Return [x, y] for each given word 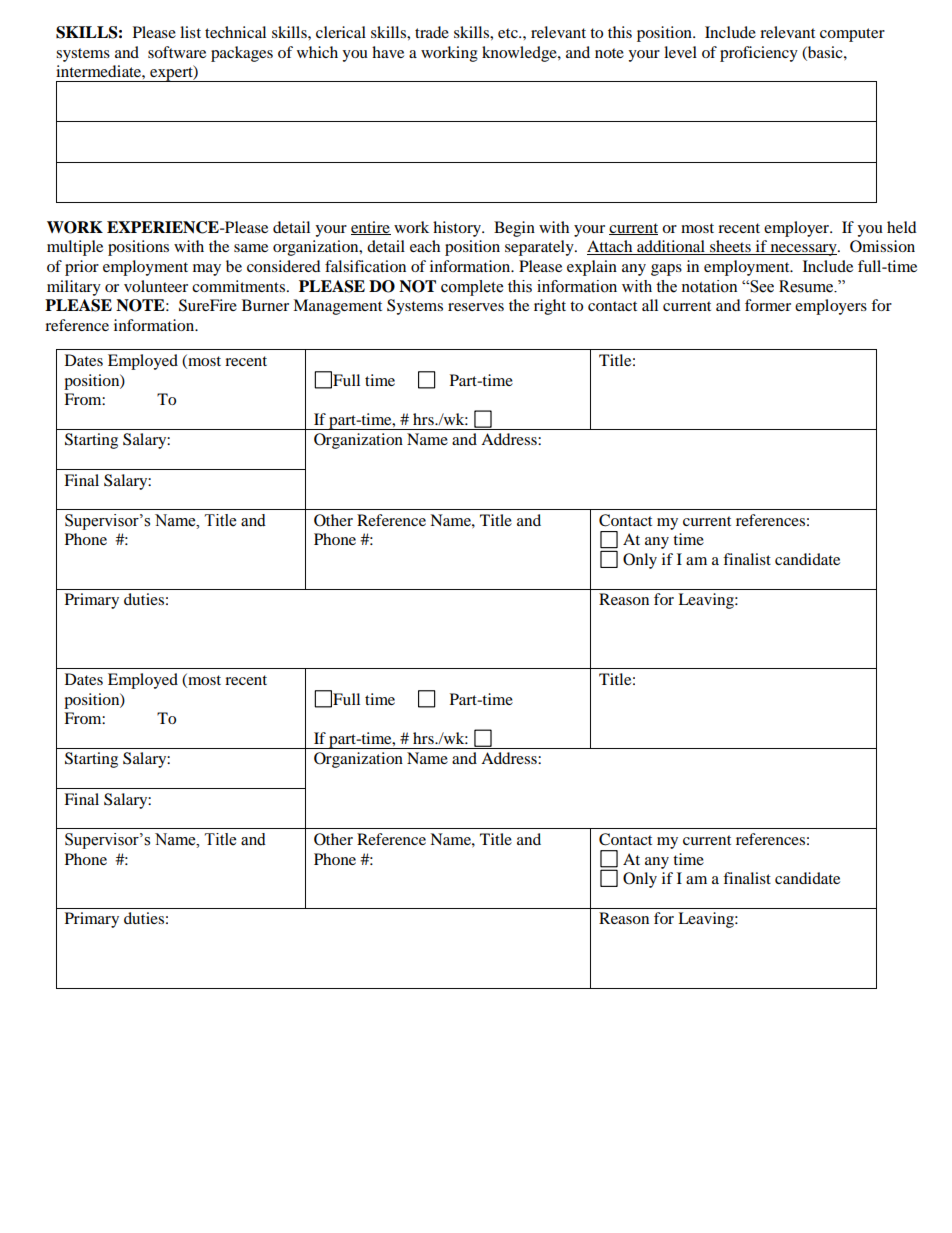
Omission [882, 246]
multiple [75, 248]
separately [540, 248]
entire [371, 228]
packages [242, 54]
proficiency [759, 54]
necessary [803, 250]
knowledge [520, 54]
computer [852, 35]
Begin [514, 229]
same [251, 248]
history [458, 229]
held [902, 227]
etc [509, 33]
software [177, 52]
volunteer [156, 286]
